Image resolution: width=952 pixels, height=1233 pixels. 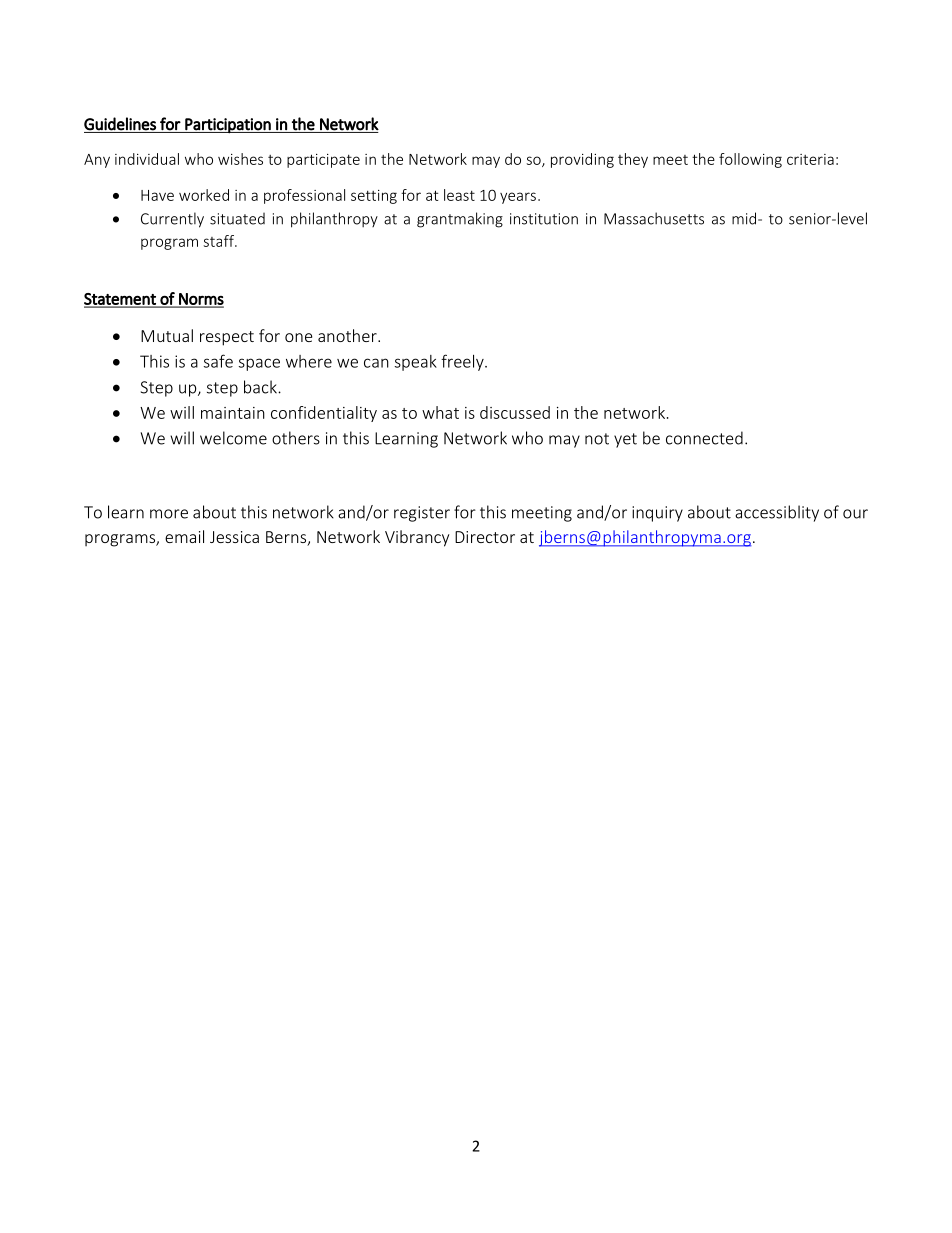 What do you see at coordinates (750, 160) in the screenshot?
I see `following` at bounding box center [750, 160].
